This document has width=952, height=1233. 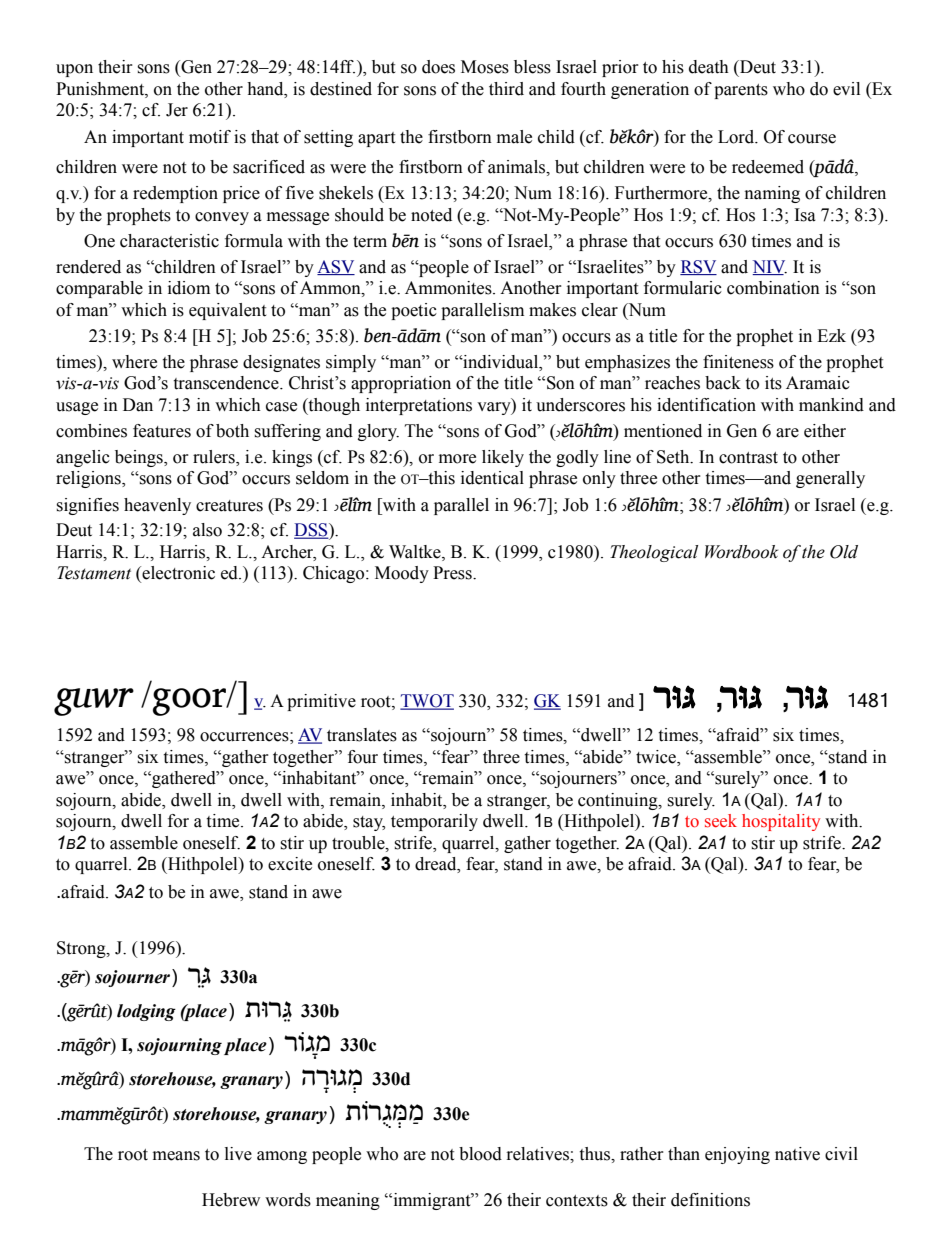 What do you see at coordinates (506, 89) in the document?
I see `third` at bounding box center [506, 89].
